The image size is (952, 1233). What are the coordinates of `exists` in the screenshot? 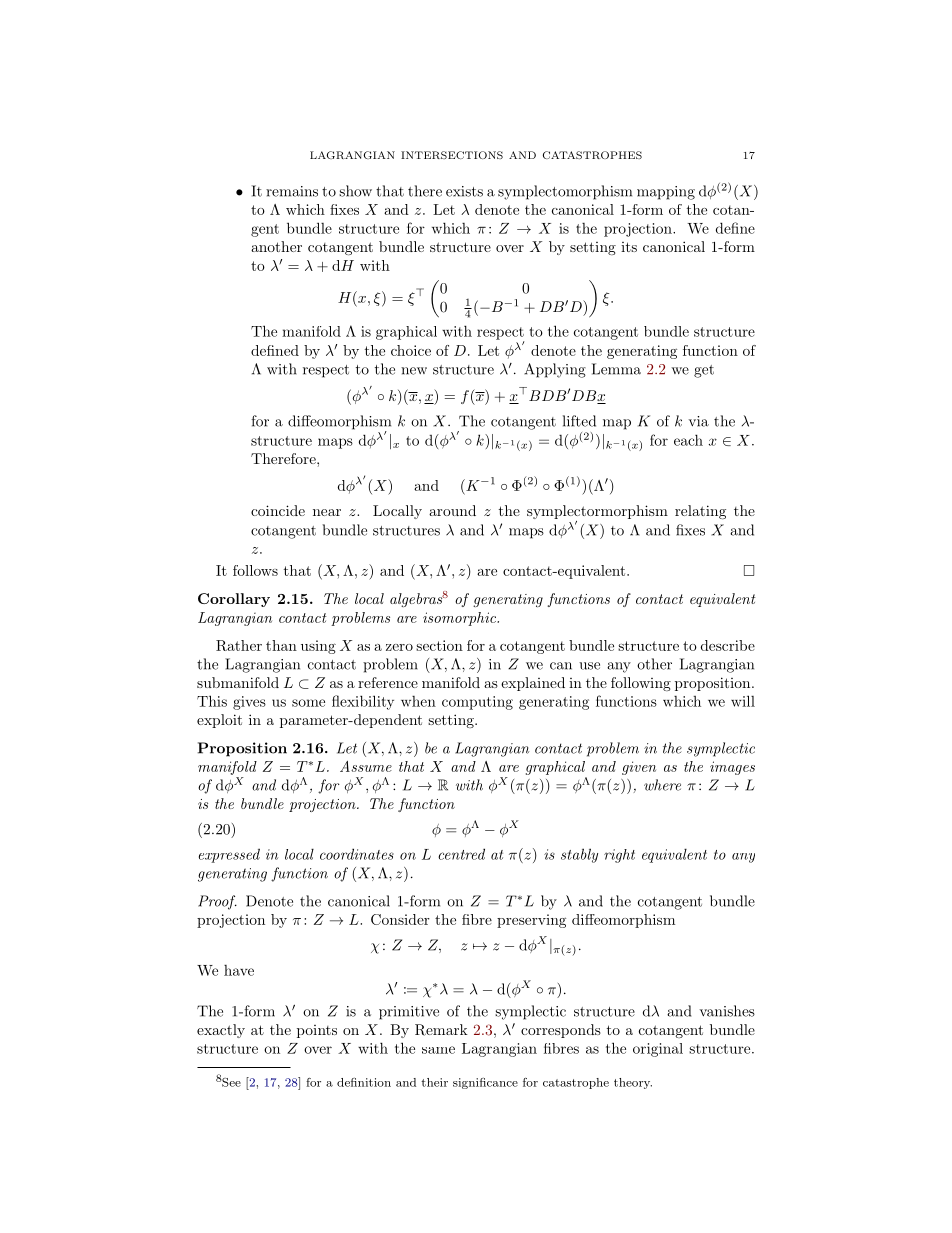 It's located at (464, 191).
